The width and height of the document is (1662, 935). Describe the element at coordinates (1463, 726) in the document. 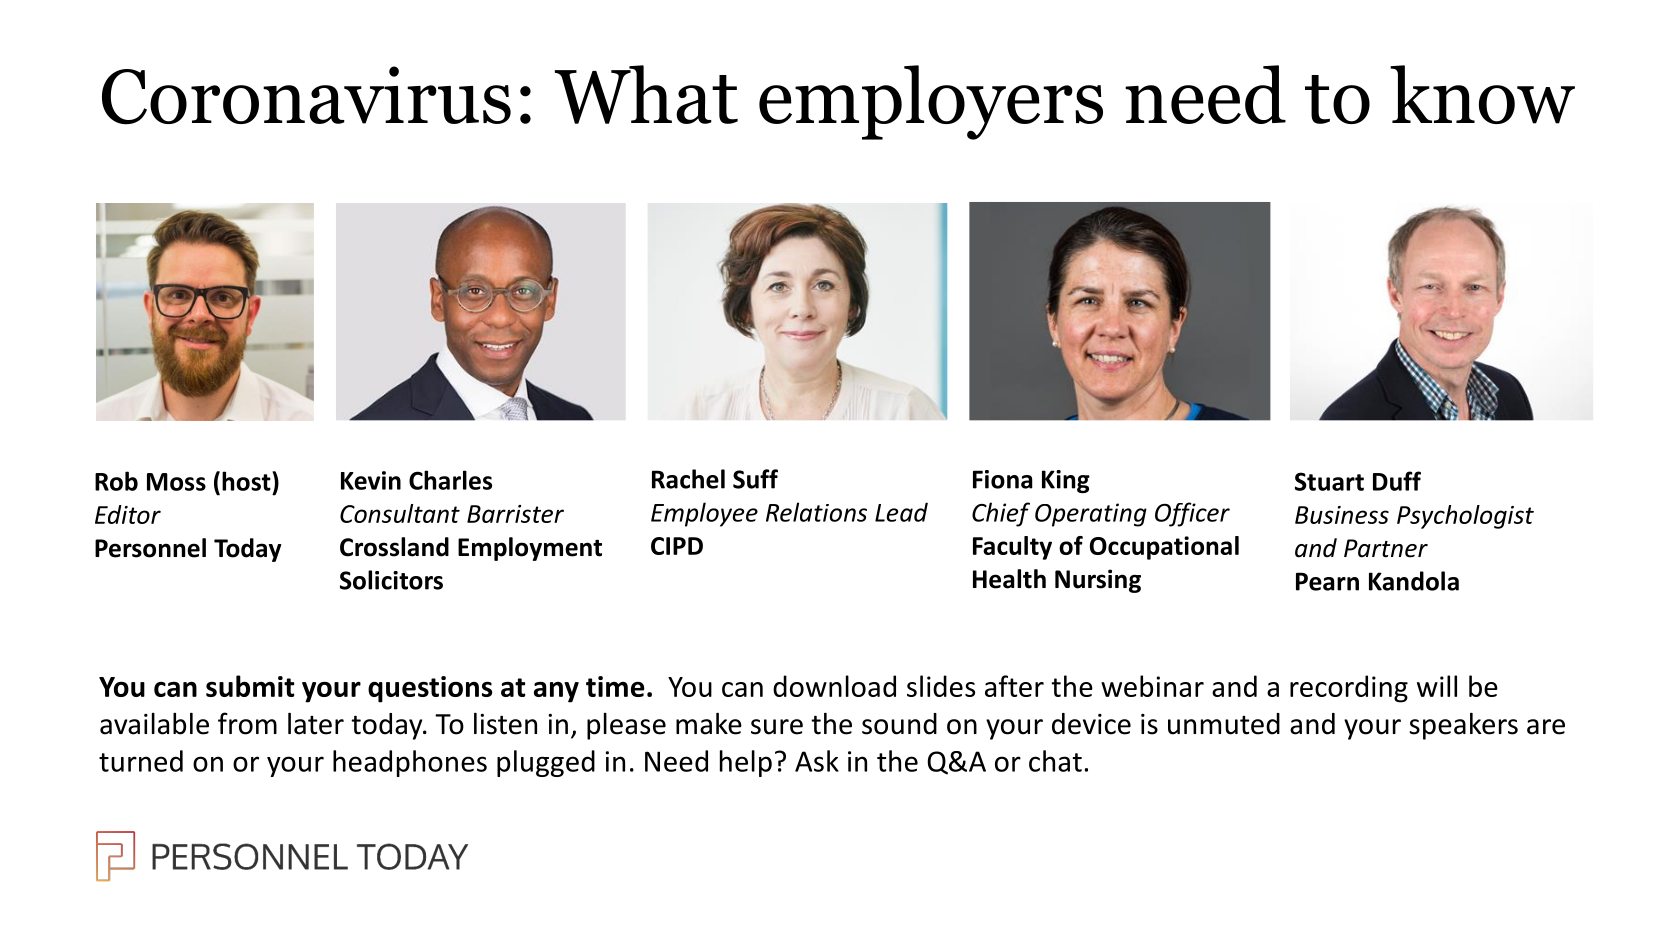

I see `speakers` at that location.
